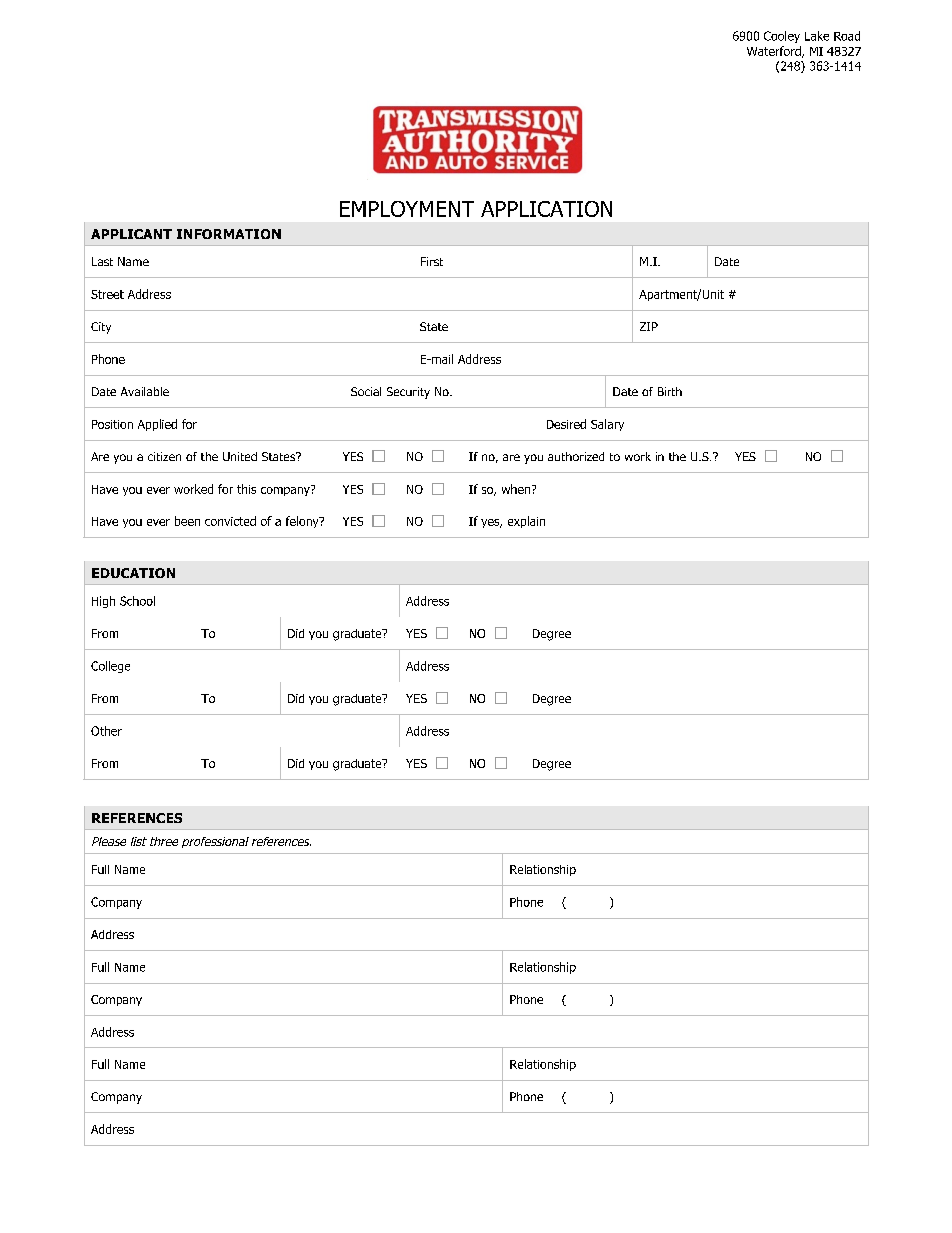 The image size is (952, 1233). I want to click on Waterford, so click(775, 52).
